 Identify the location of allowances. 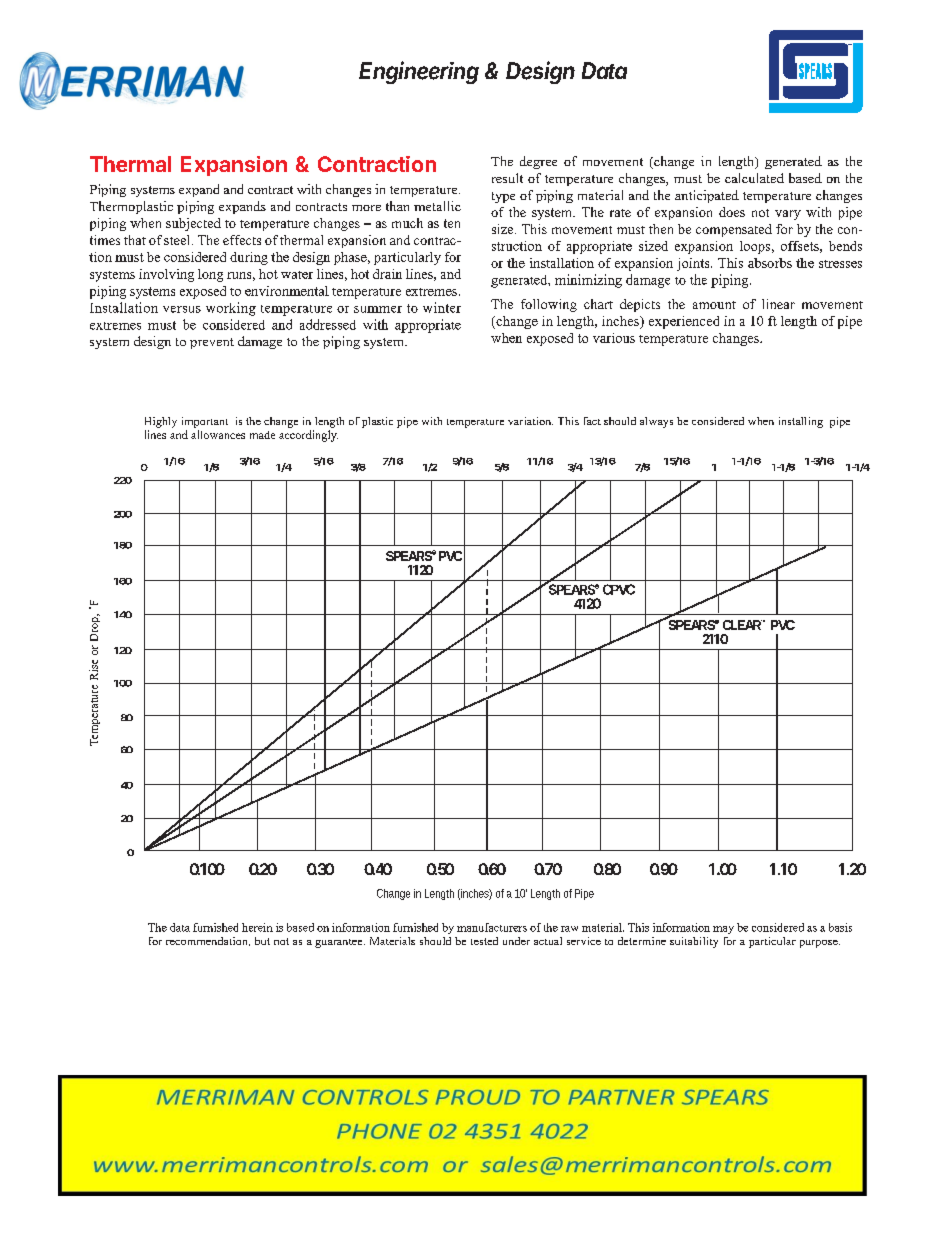
(218, 434).
